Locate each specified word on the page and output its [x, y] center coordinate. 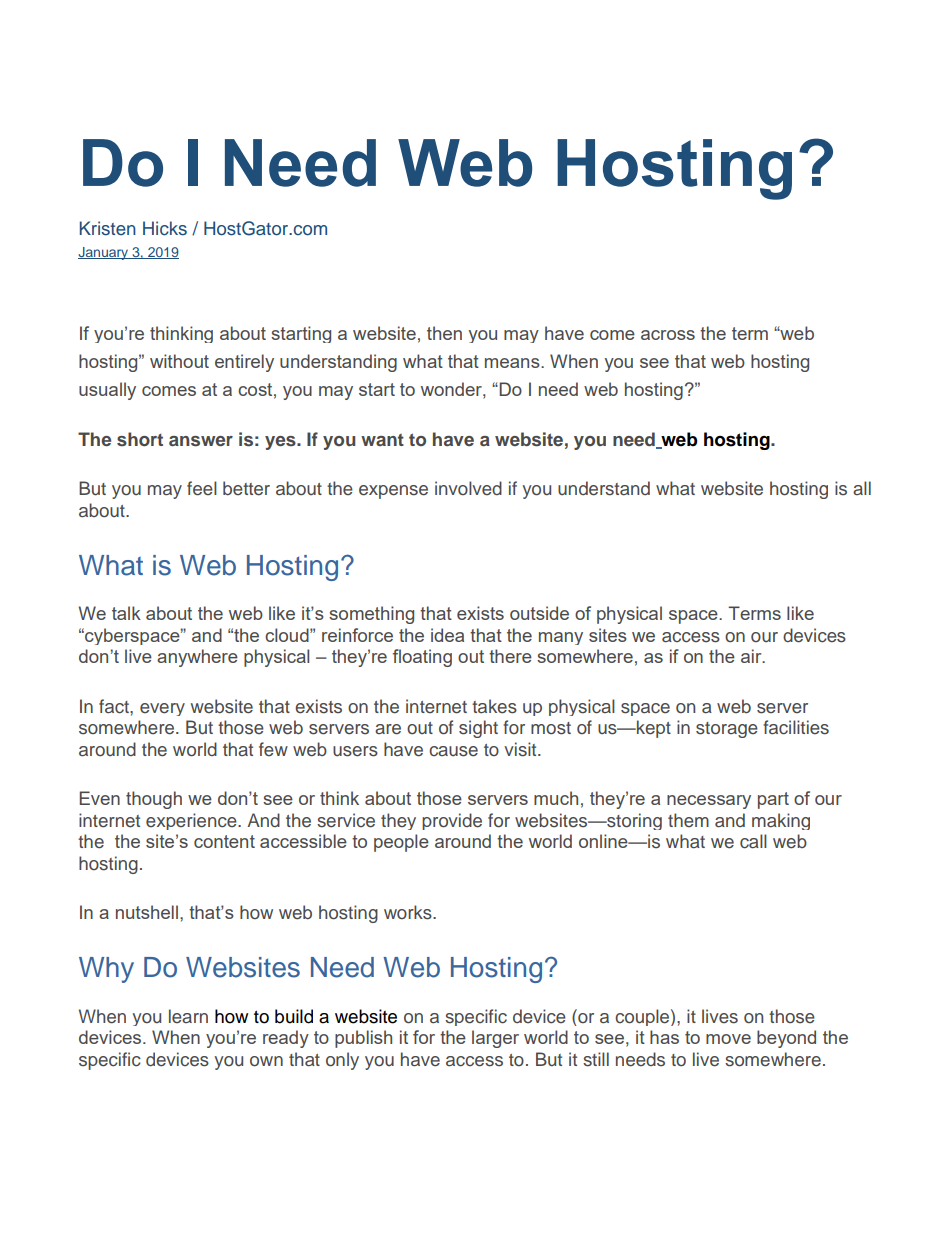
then [444, 333]
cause [453, 751]
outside [539, 613]
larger [495, 1039]
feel [202, 488]
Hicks [165, 228]
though [154, 800]
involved [468, 488]
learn [188, 1016]
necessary [709, 802]
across [668, 335]
